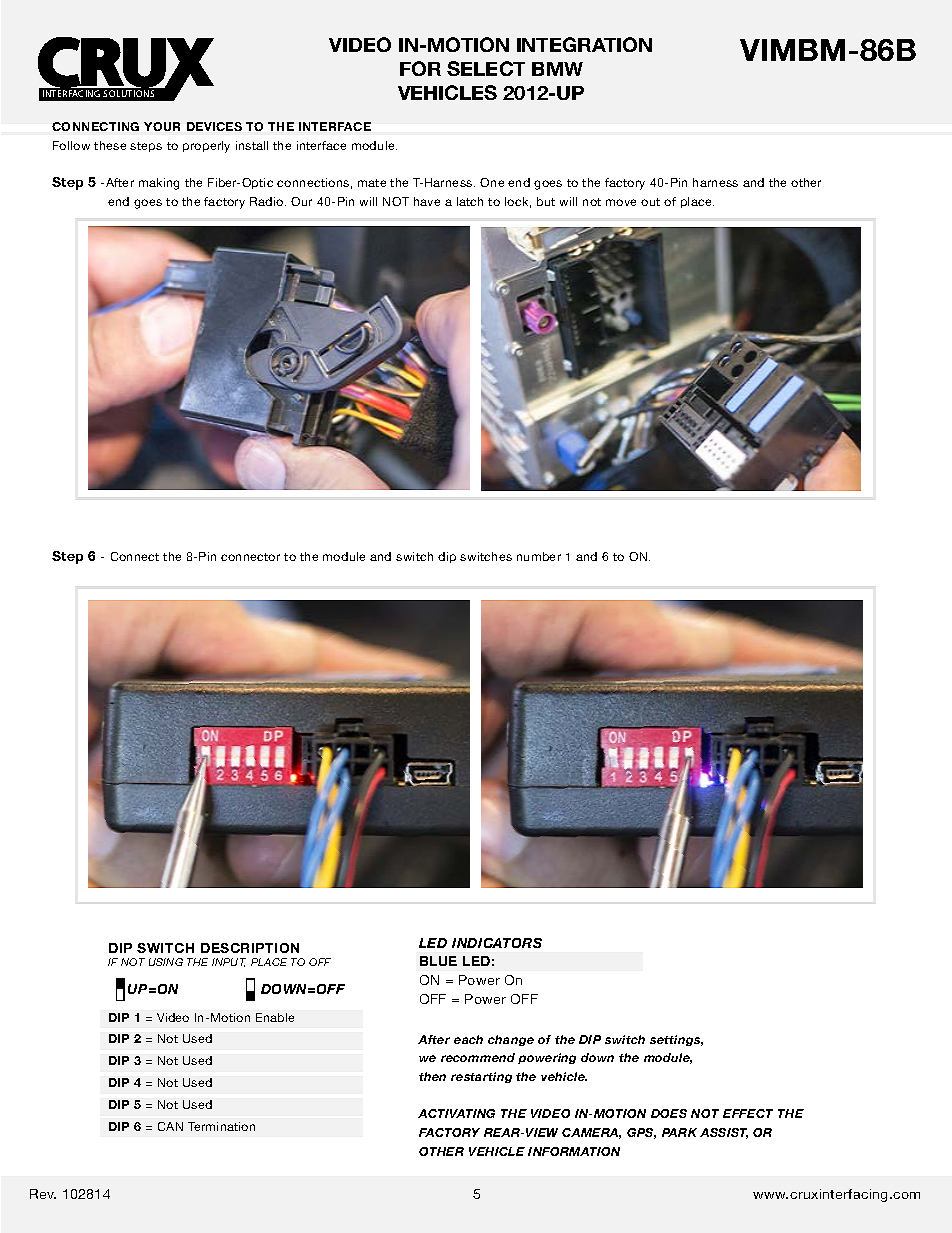  What do you see at coordinates (438, 961) in the document?
I see `BLUE` at bounding box center [438, 961].
